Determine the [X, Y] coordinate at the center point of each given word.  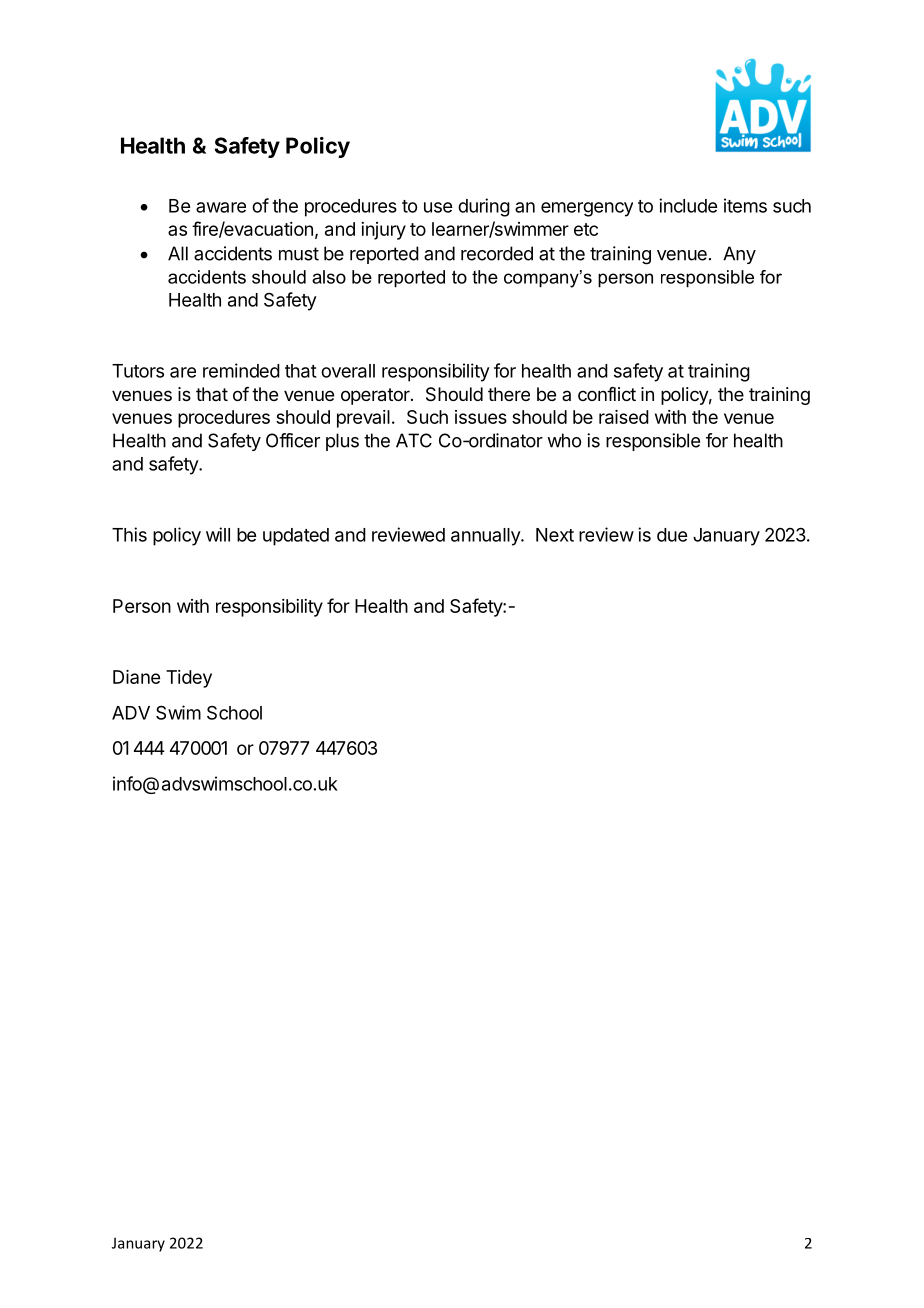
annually [486, 537]
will [218, 534]
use [438, 207]
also [329, 277]
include [688, 205]
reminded [241, 370]
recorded [497, 253]
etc [586, 229]
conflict [607, 394]
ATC [414, 440]
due [672, 535]
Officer [293, 440]
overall [348, 371]
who [564, 440]
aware [221, 207]
